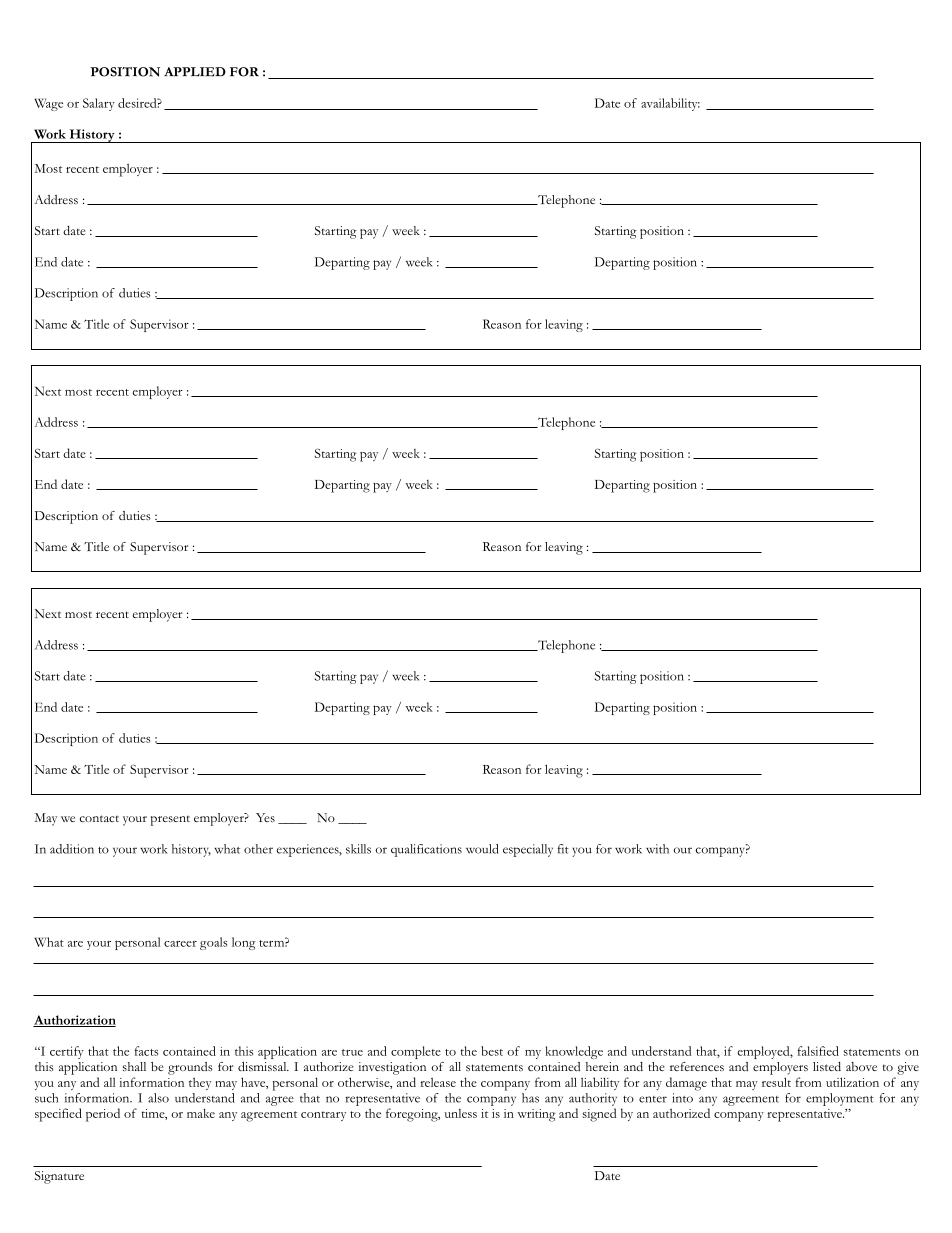 The image size is (952, 1233). I want to click on APPLIED, so click(195, 72).
